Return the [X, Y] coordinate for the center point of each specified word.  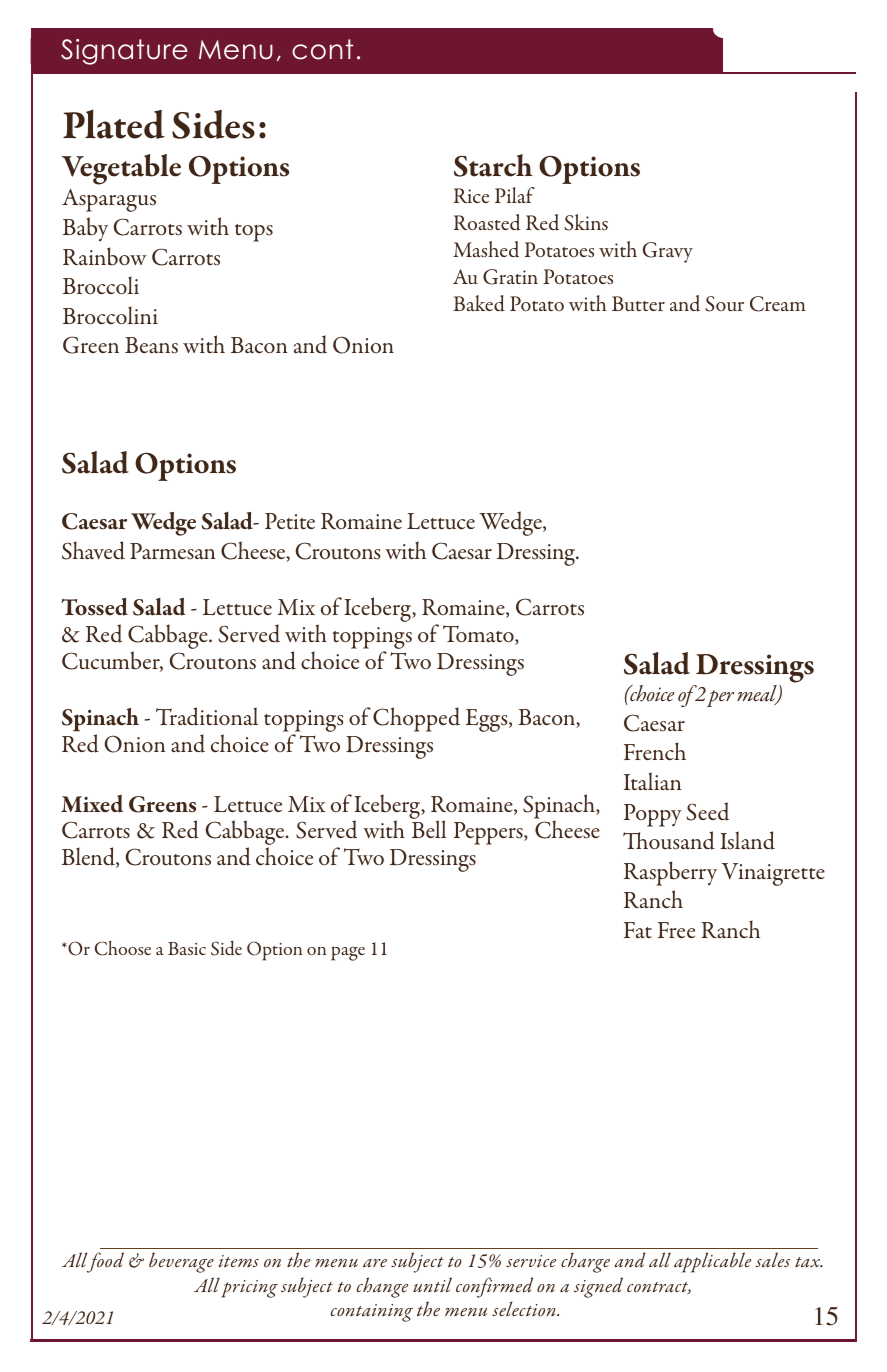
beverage [181, 1262]
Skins [586, 222]
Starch [493, 165]
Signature [124, 52]
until [432, 1284]
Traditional [207, 716]
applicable [712, 1262]
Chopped [416, 719]
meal [758, 695]
